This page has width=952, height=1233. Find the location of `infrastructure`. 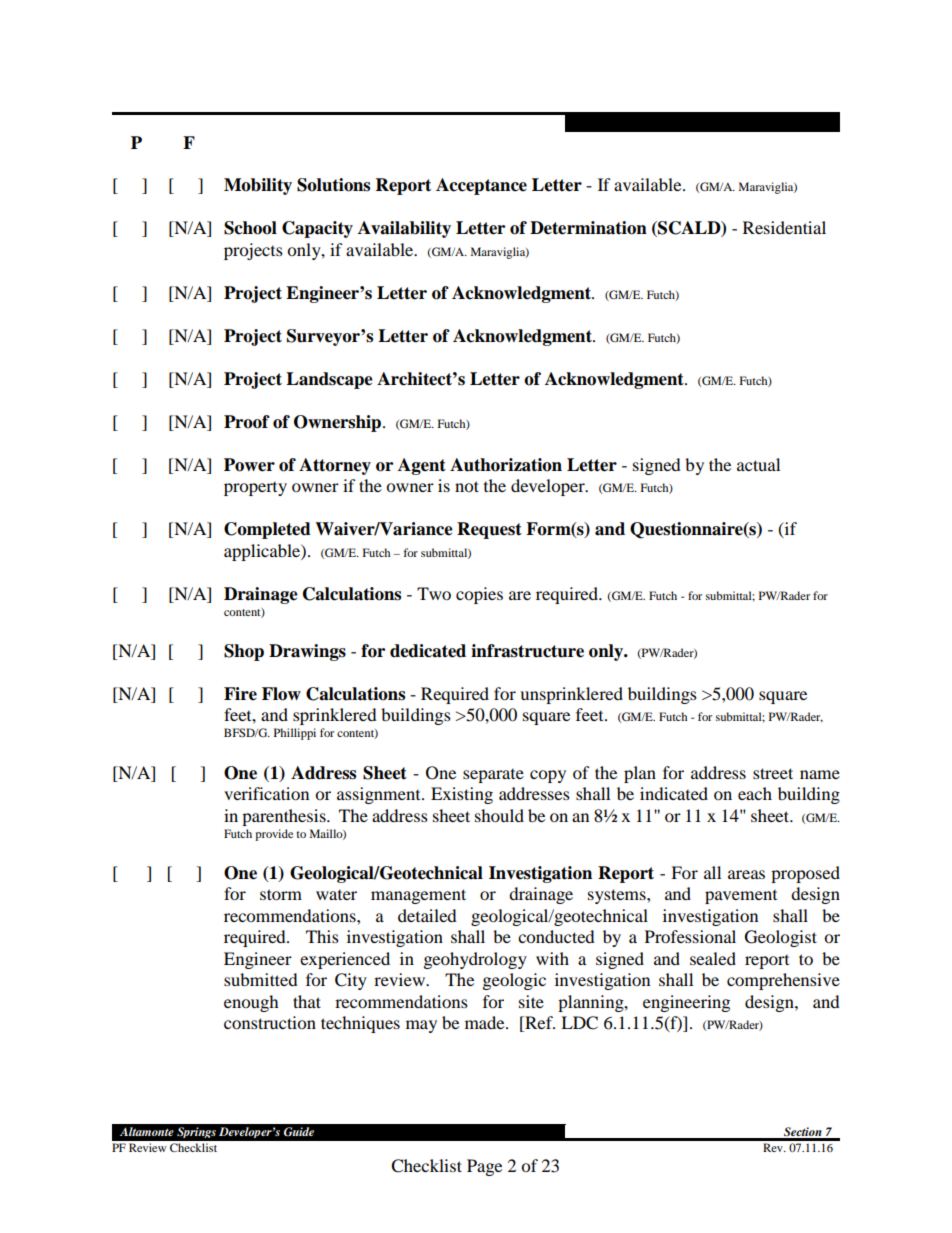

infrastructure is located at coordinates (527, 651).
